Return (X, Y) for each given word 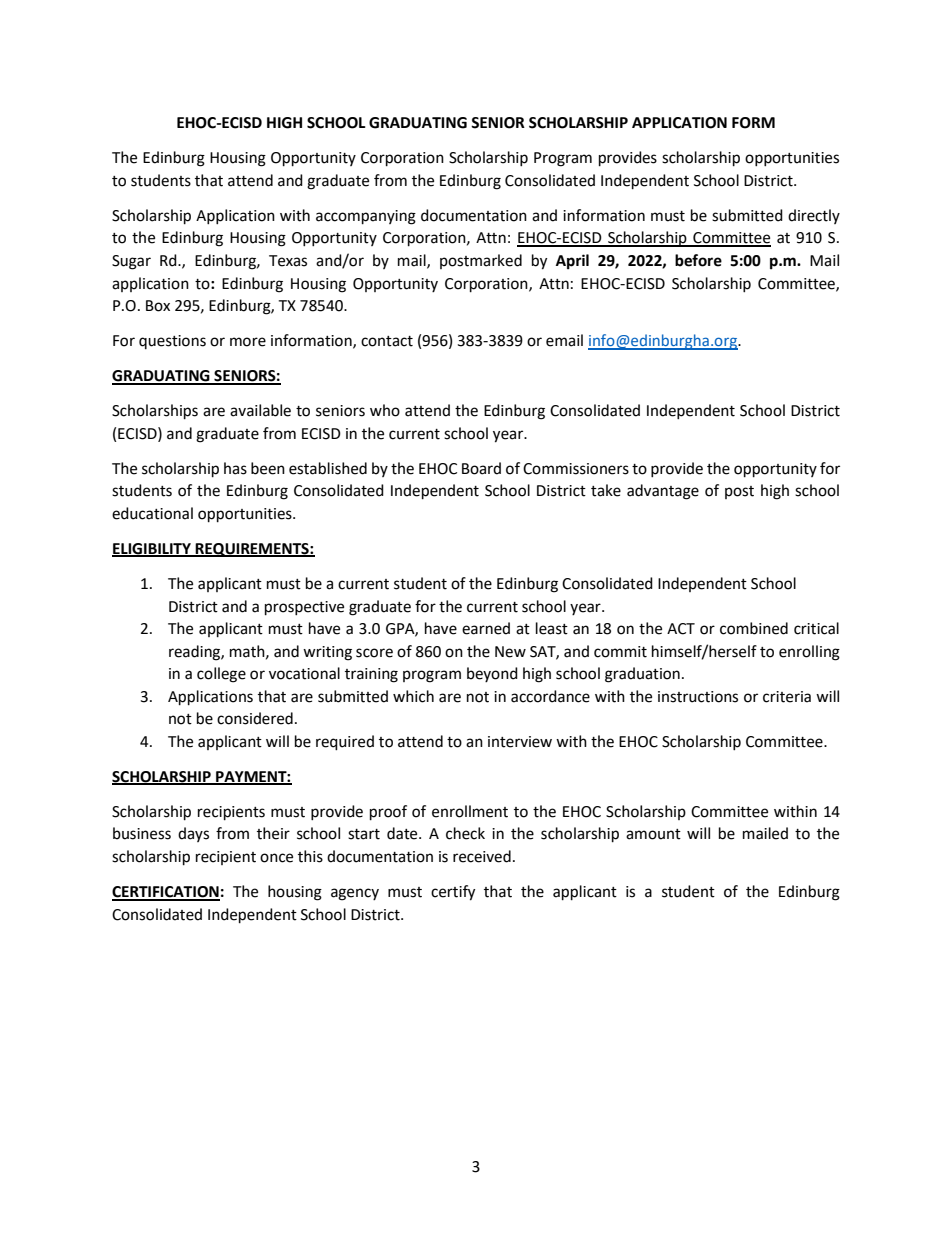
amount (653, 834)
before (698, 260)
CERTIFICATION (166, 893)
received (482, 856)
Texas (288, 261)
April (572, 262)
